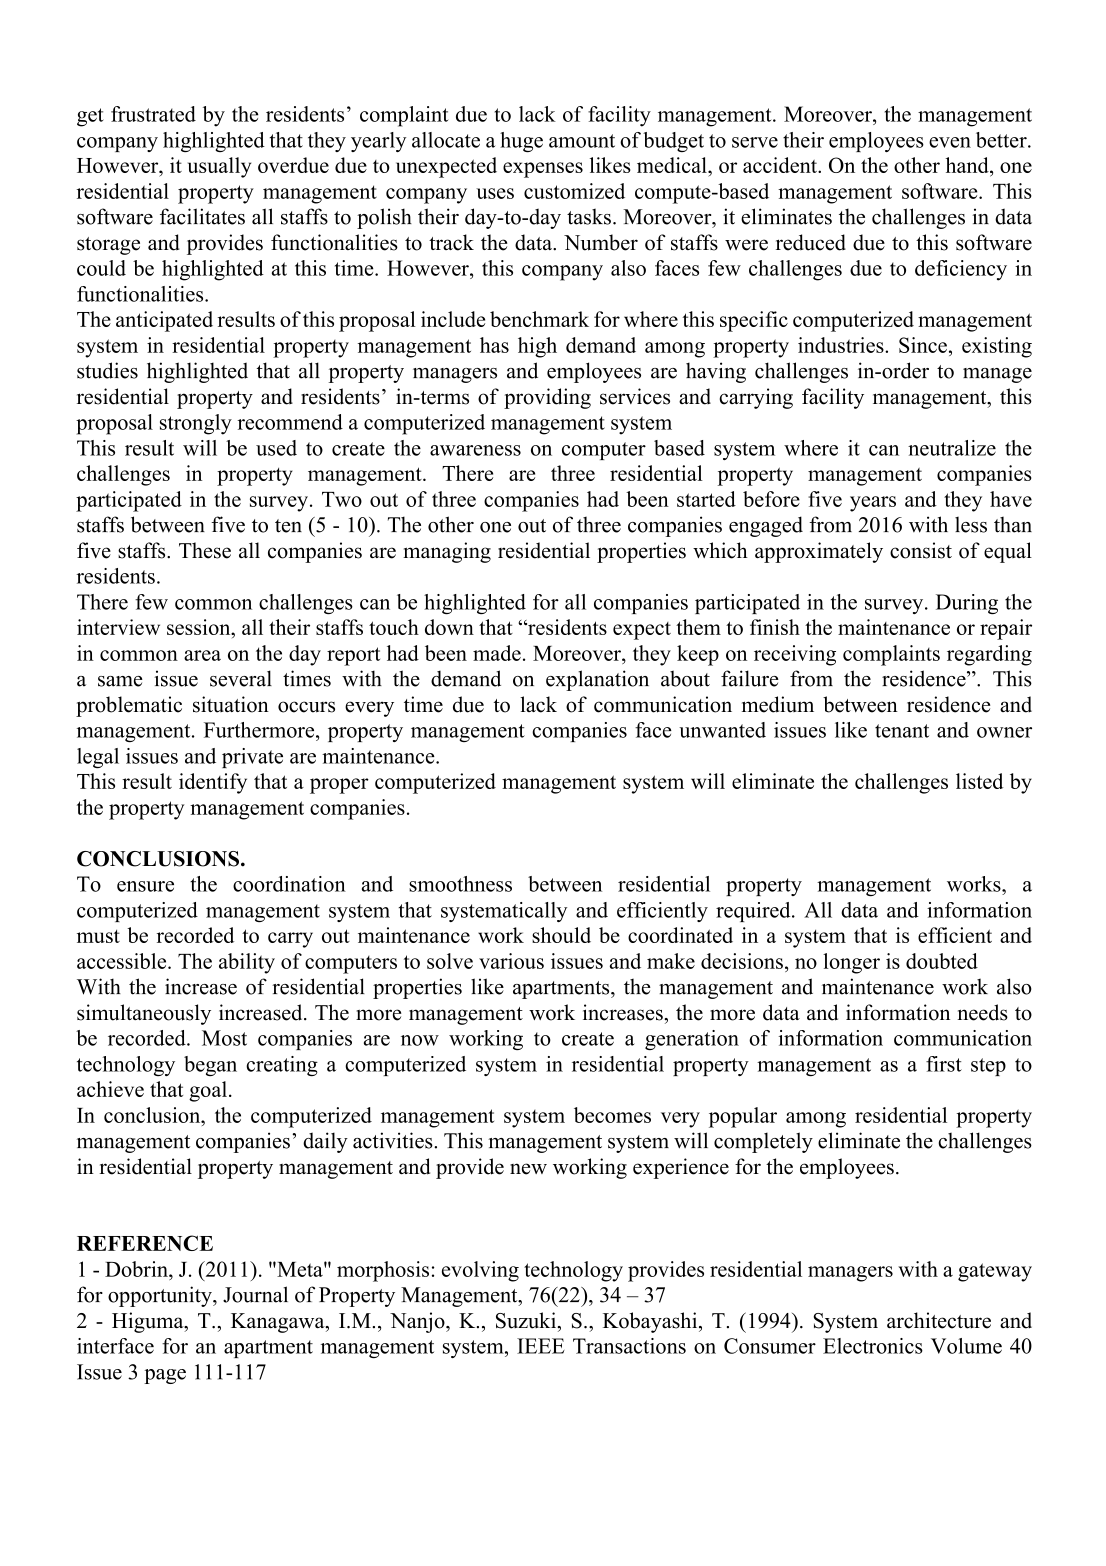 This page has height=1566, width=1106. What do you see at coordinates (923, 345) in the page?
I see `Since` at bounding box center [923, 345].
